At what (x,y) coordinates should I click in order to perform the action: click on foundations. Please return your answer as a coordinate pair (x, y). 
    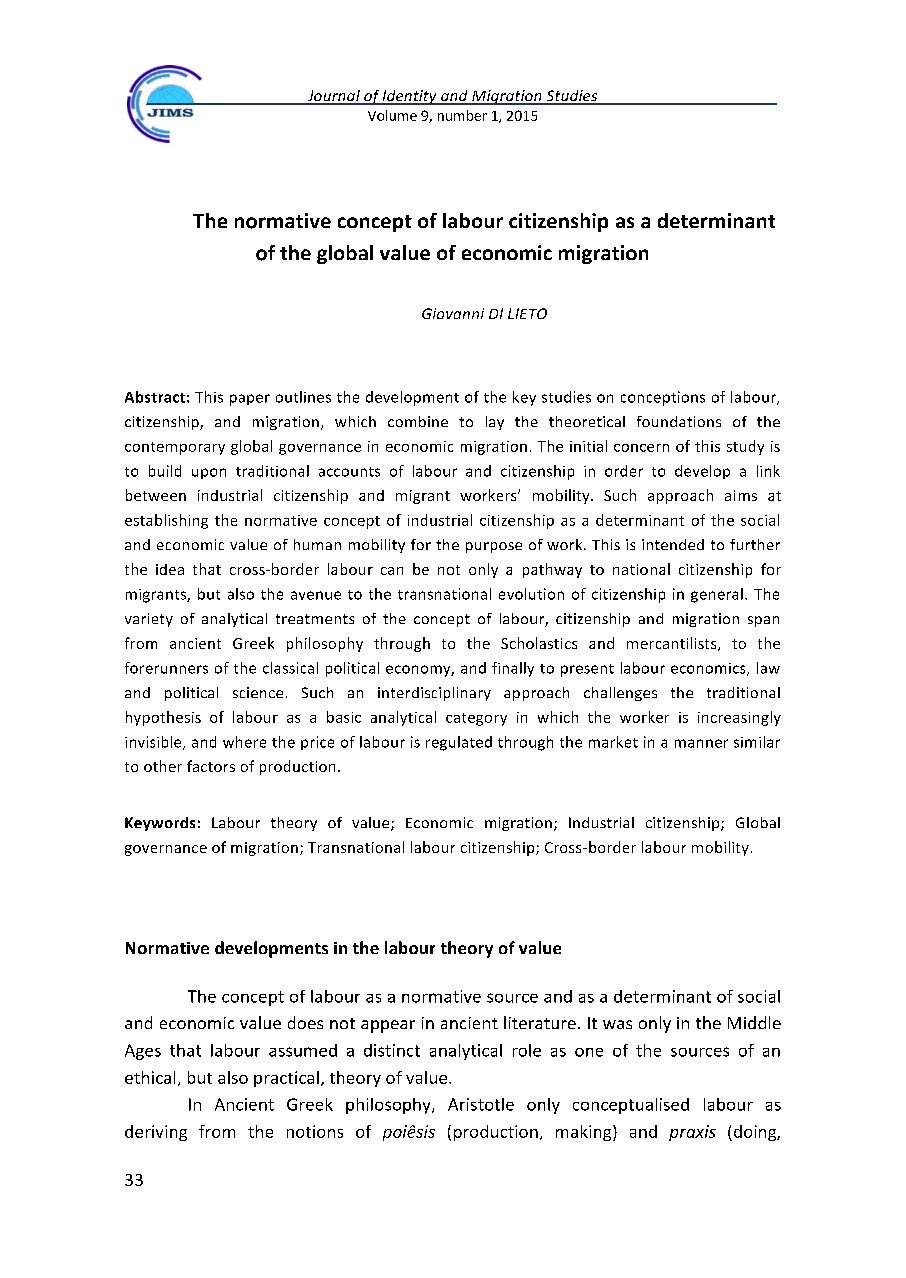
    Looking at the image, I should click on (679, 421).
